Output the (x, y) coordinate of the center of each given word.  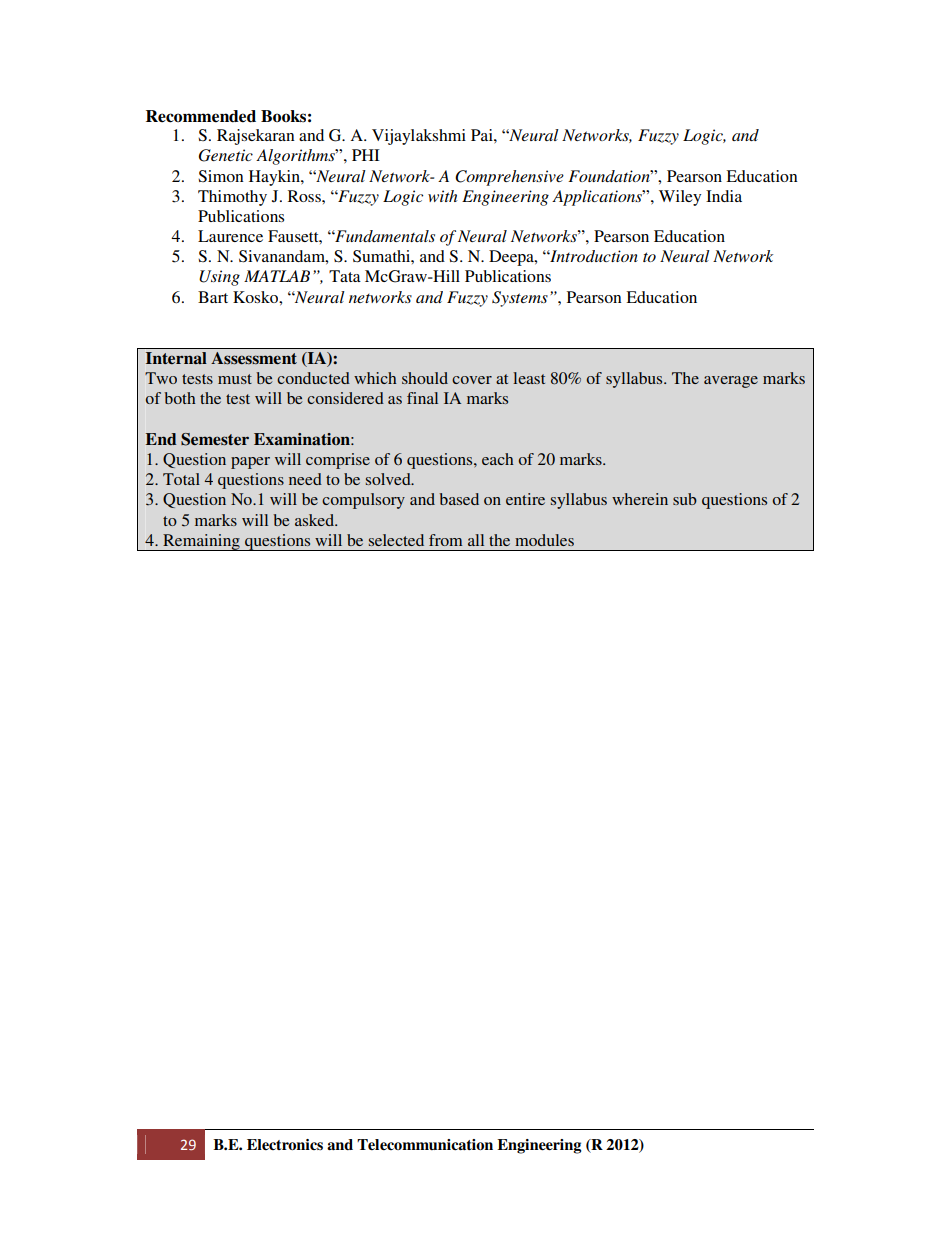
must (235, 379)
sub (685, 499)
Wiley (680, 198)
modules (544, 540)
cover (472, 380)
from (445, 540)
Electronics (285, 1145)
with (442, 196)
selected (396, 540)
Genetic (226, 155)
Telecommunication (425, 1145)
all (476, 540)
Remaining (201, 542)
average (731, 382)
